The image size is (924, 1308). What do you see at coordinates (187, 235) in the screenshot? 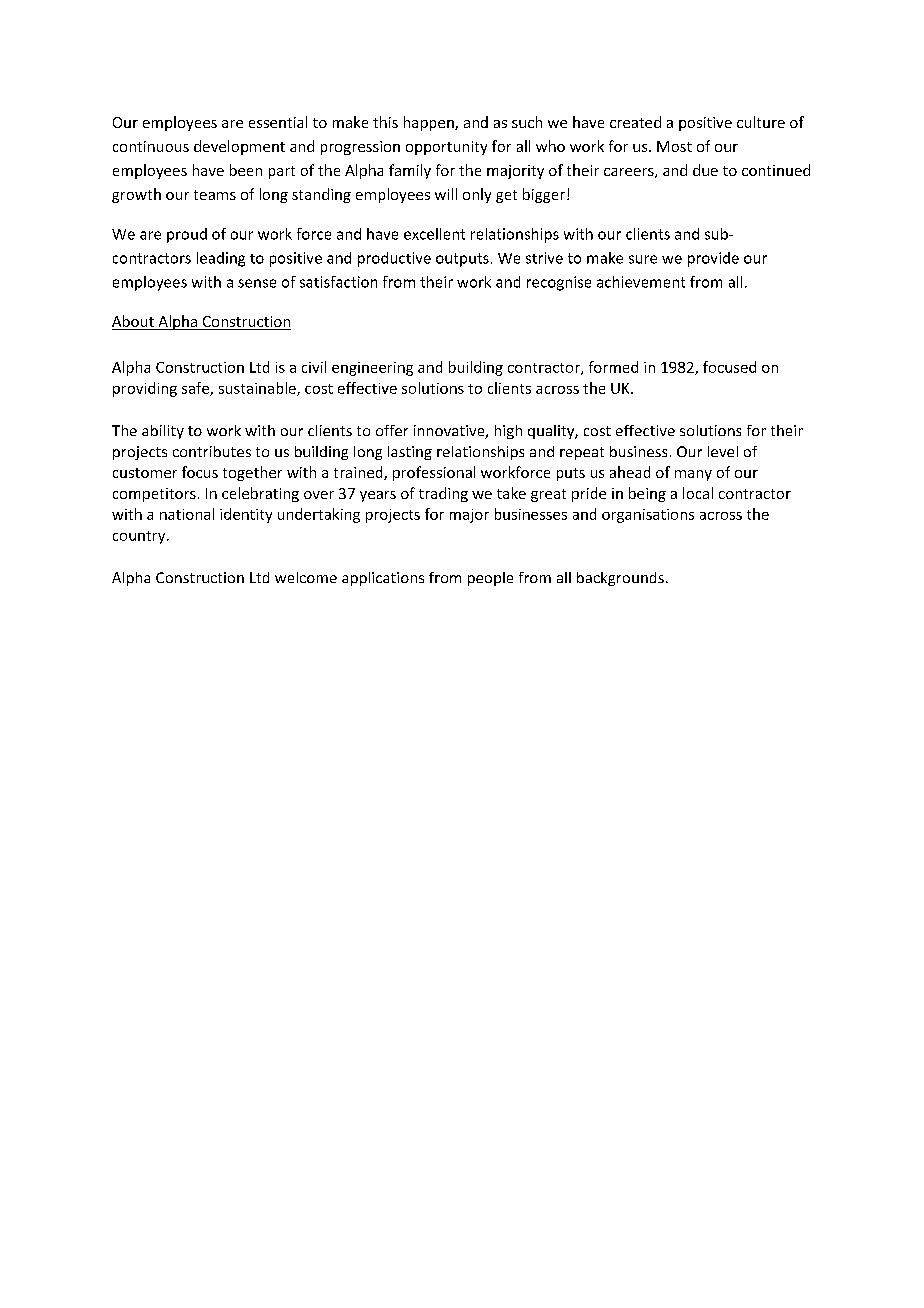
I see `proud` at bounding box center [187, 235].
